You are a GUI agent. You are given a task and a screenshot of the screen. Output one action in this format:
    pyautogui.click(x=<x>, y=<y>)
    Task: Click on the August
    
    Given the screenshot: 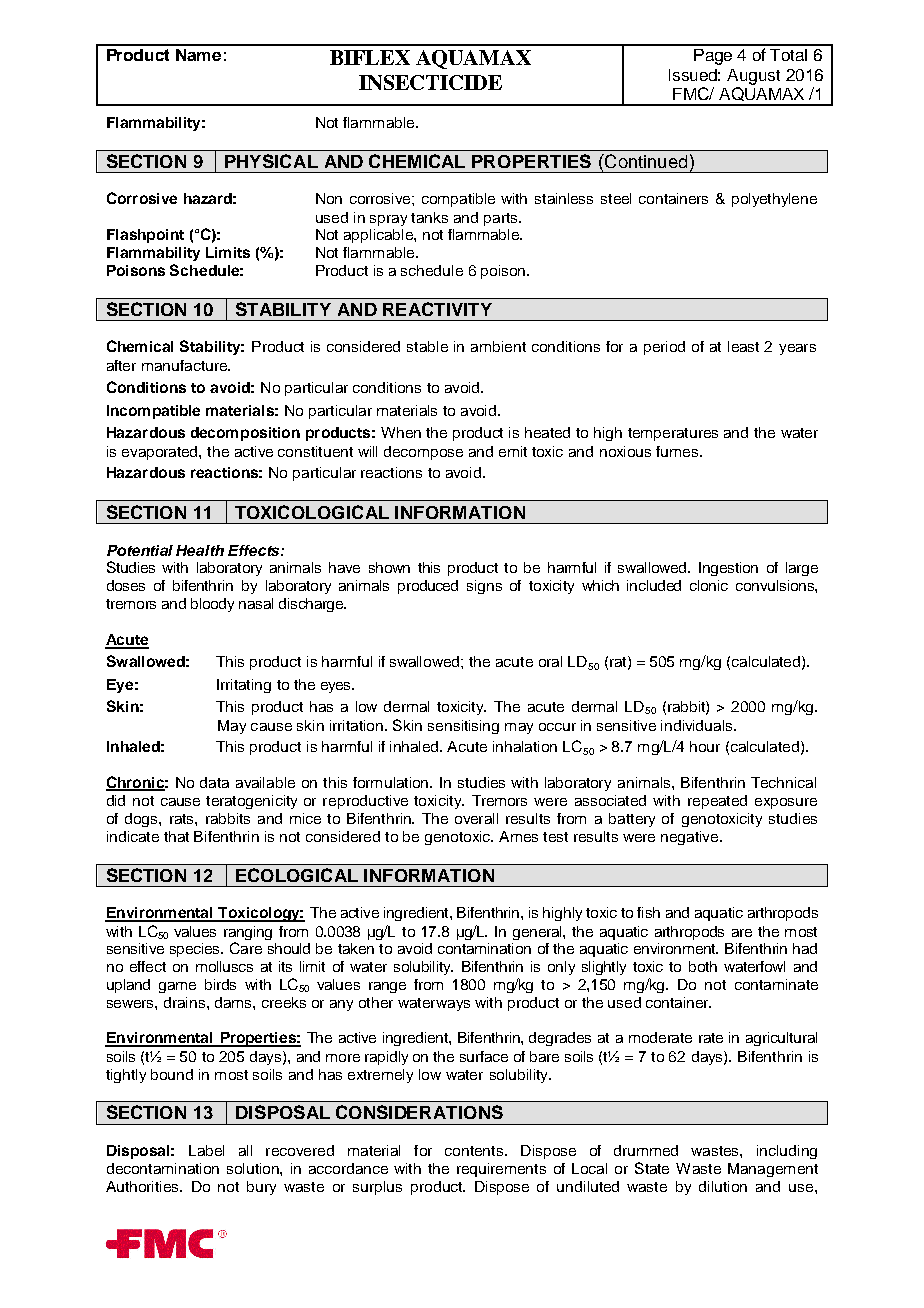 What is the action you would take?
    pyautogui.click(x=753, y=77)
